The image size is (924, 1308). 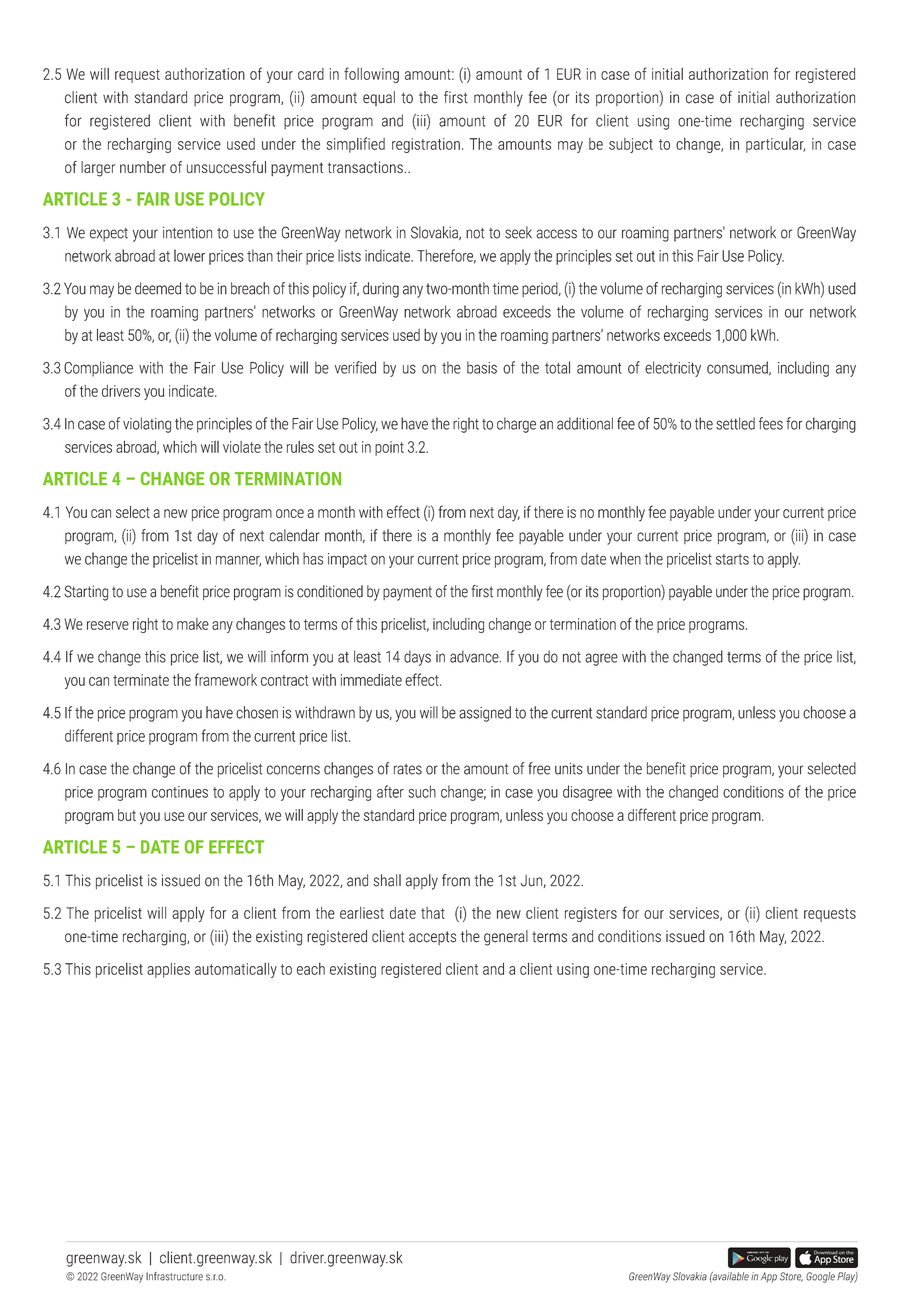 What do you see at coordinates (141, 680) in the screenshot?
I see `terminate` at bounding box center [141, 680].
